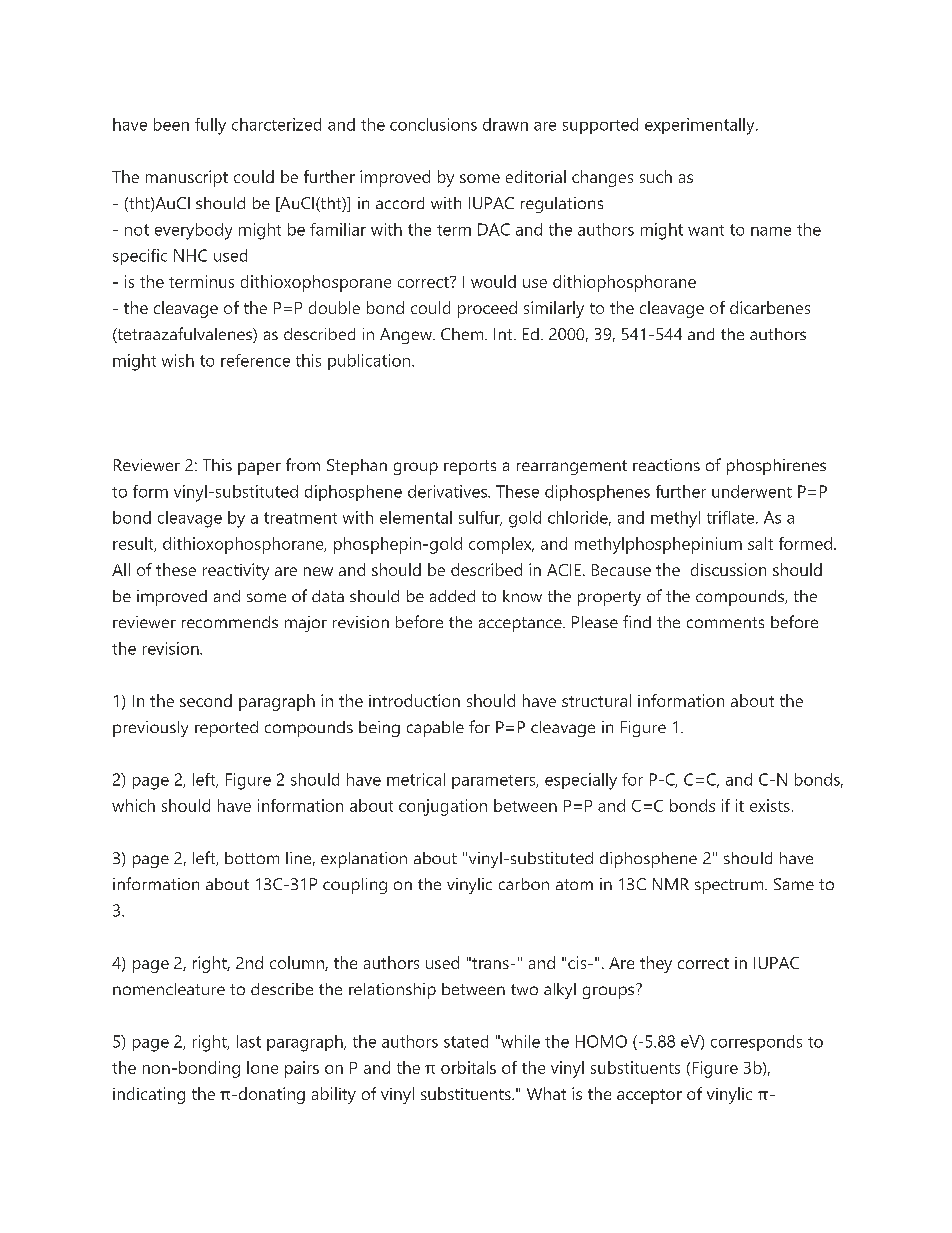 The image size is (952, 1233). Describe the element at coordinates (452, 596) in the screenshot. I see `added` at that location.
